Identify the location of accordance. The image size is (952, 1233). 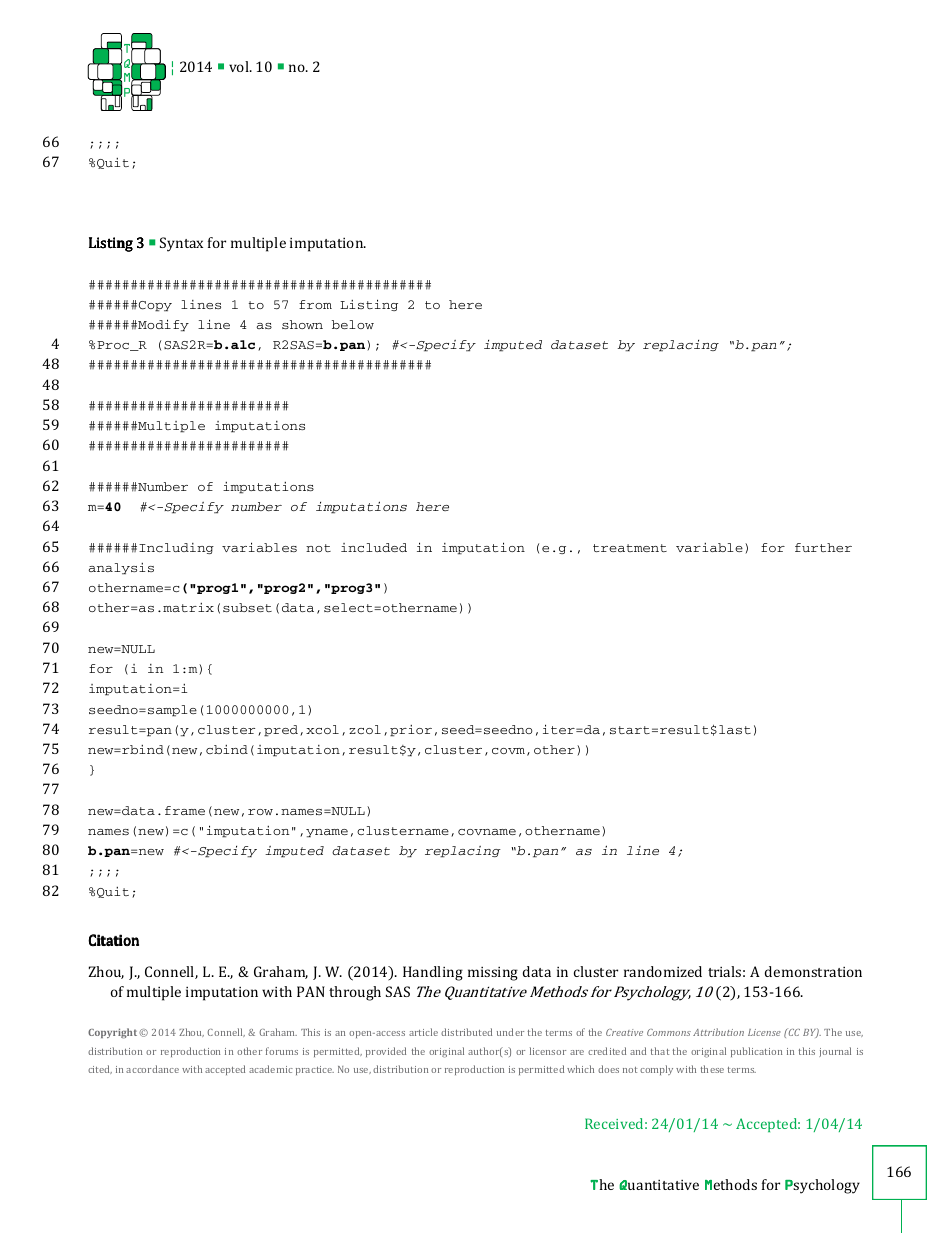
(152, 1069).
